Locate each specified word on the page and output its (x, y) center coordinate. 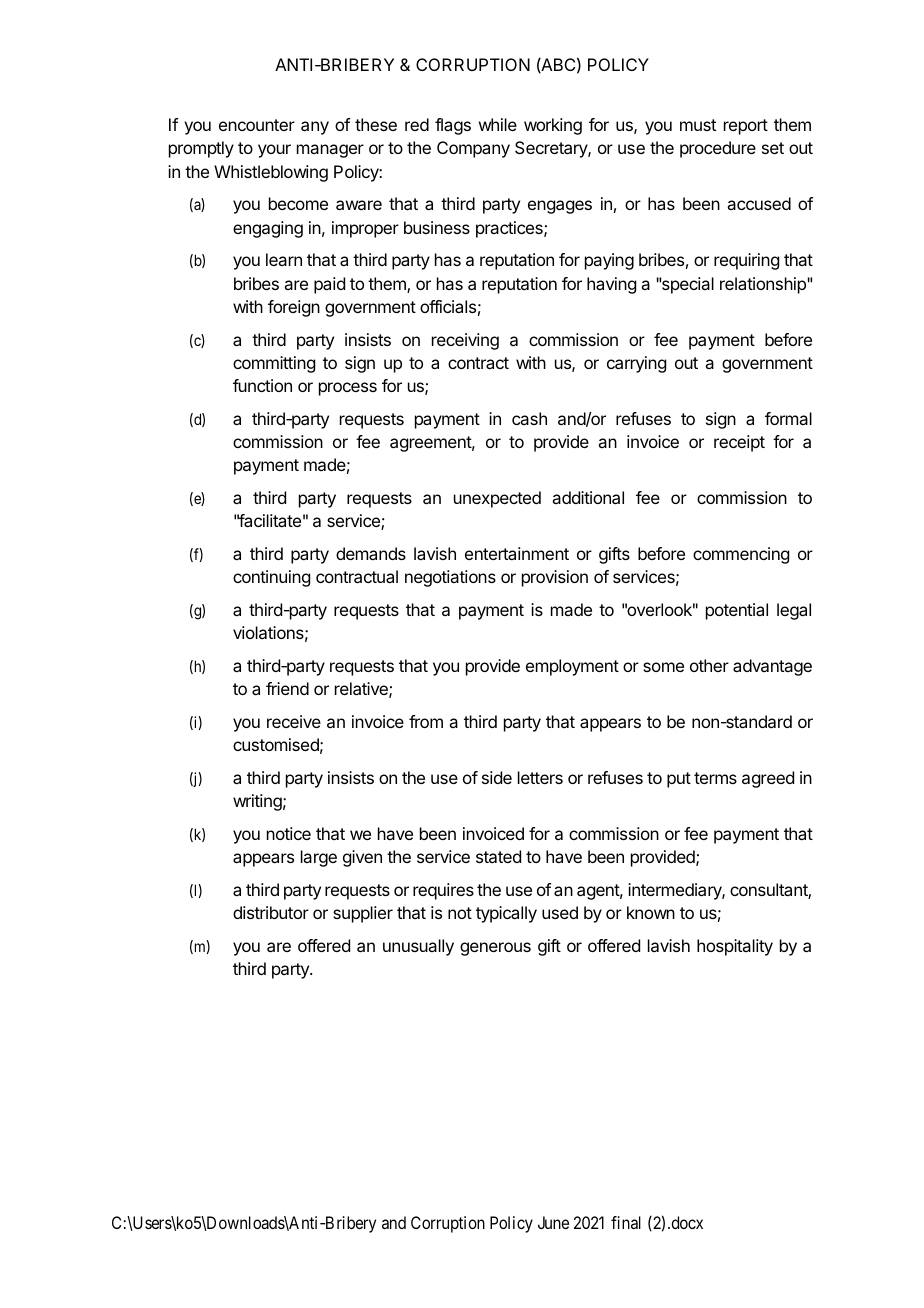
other (709, 665)
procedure (718, 149)
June (553, 1222)
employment (572, 667)
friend (287, 688)
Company (473, 149)
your (274, 151)
